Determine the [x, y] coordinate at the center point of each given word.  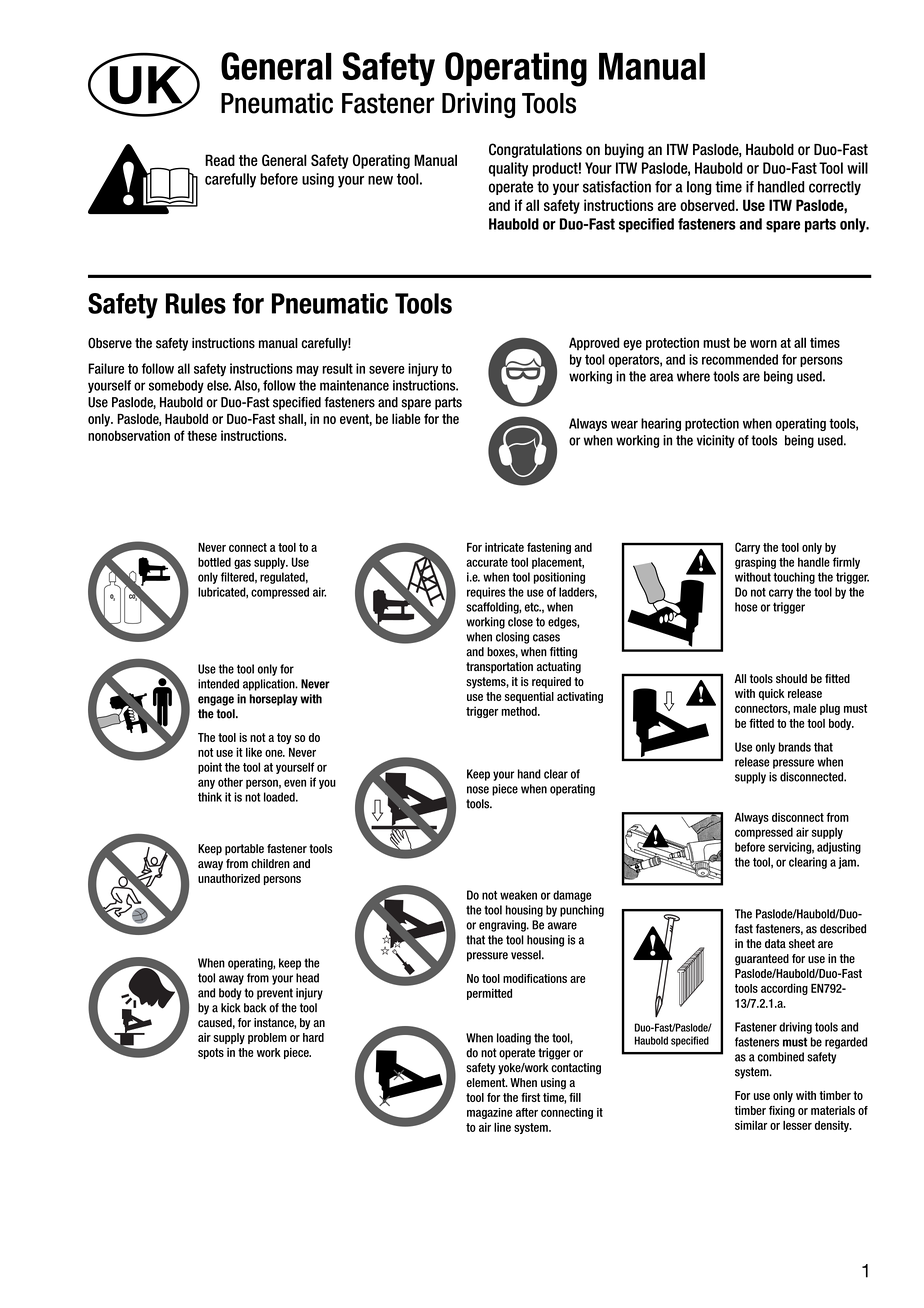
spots [211, 1053]
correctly [835, 188]
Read [220, 160]
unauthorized [229, 878]
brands [795, 747]
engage [216, 701]
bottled [214, 562]
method [520, 711]
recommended [740, 359]
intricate [504, 547]
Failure [106, 368]
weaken [518, 895]
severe [387, 370]
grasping [755, 563]
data [775, 943]
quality [508, 169]
